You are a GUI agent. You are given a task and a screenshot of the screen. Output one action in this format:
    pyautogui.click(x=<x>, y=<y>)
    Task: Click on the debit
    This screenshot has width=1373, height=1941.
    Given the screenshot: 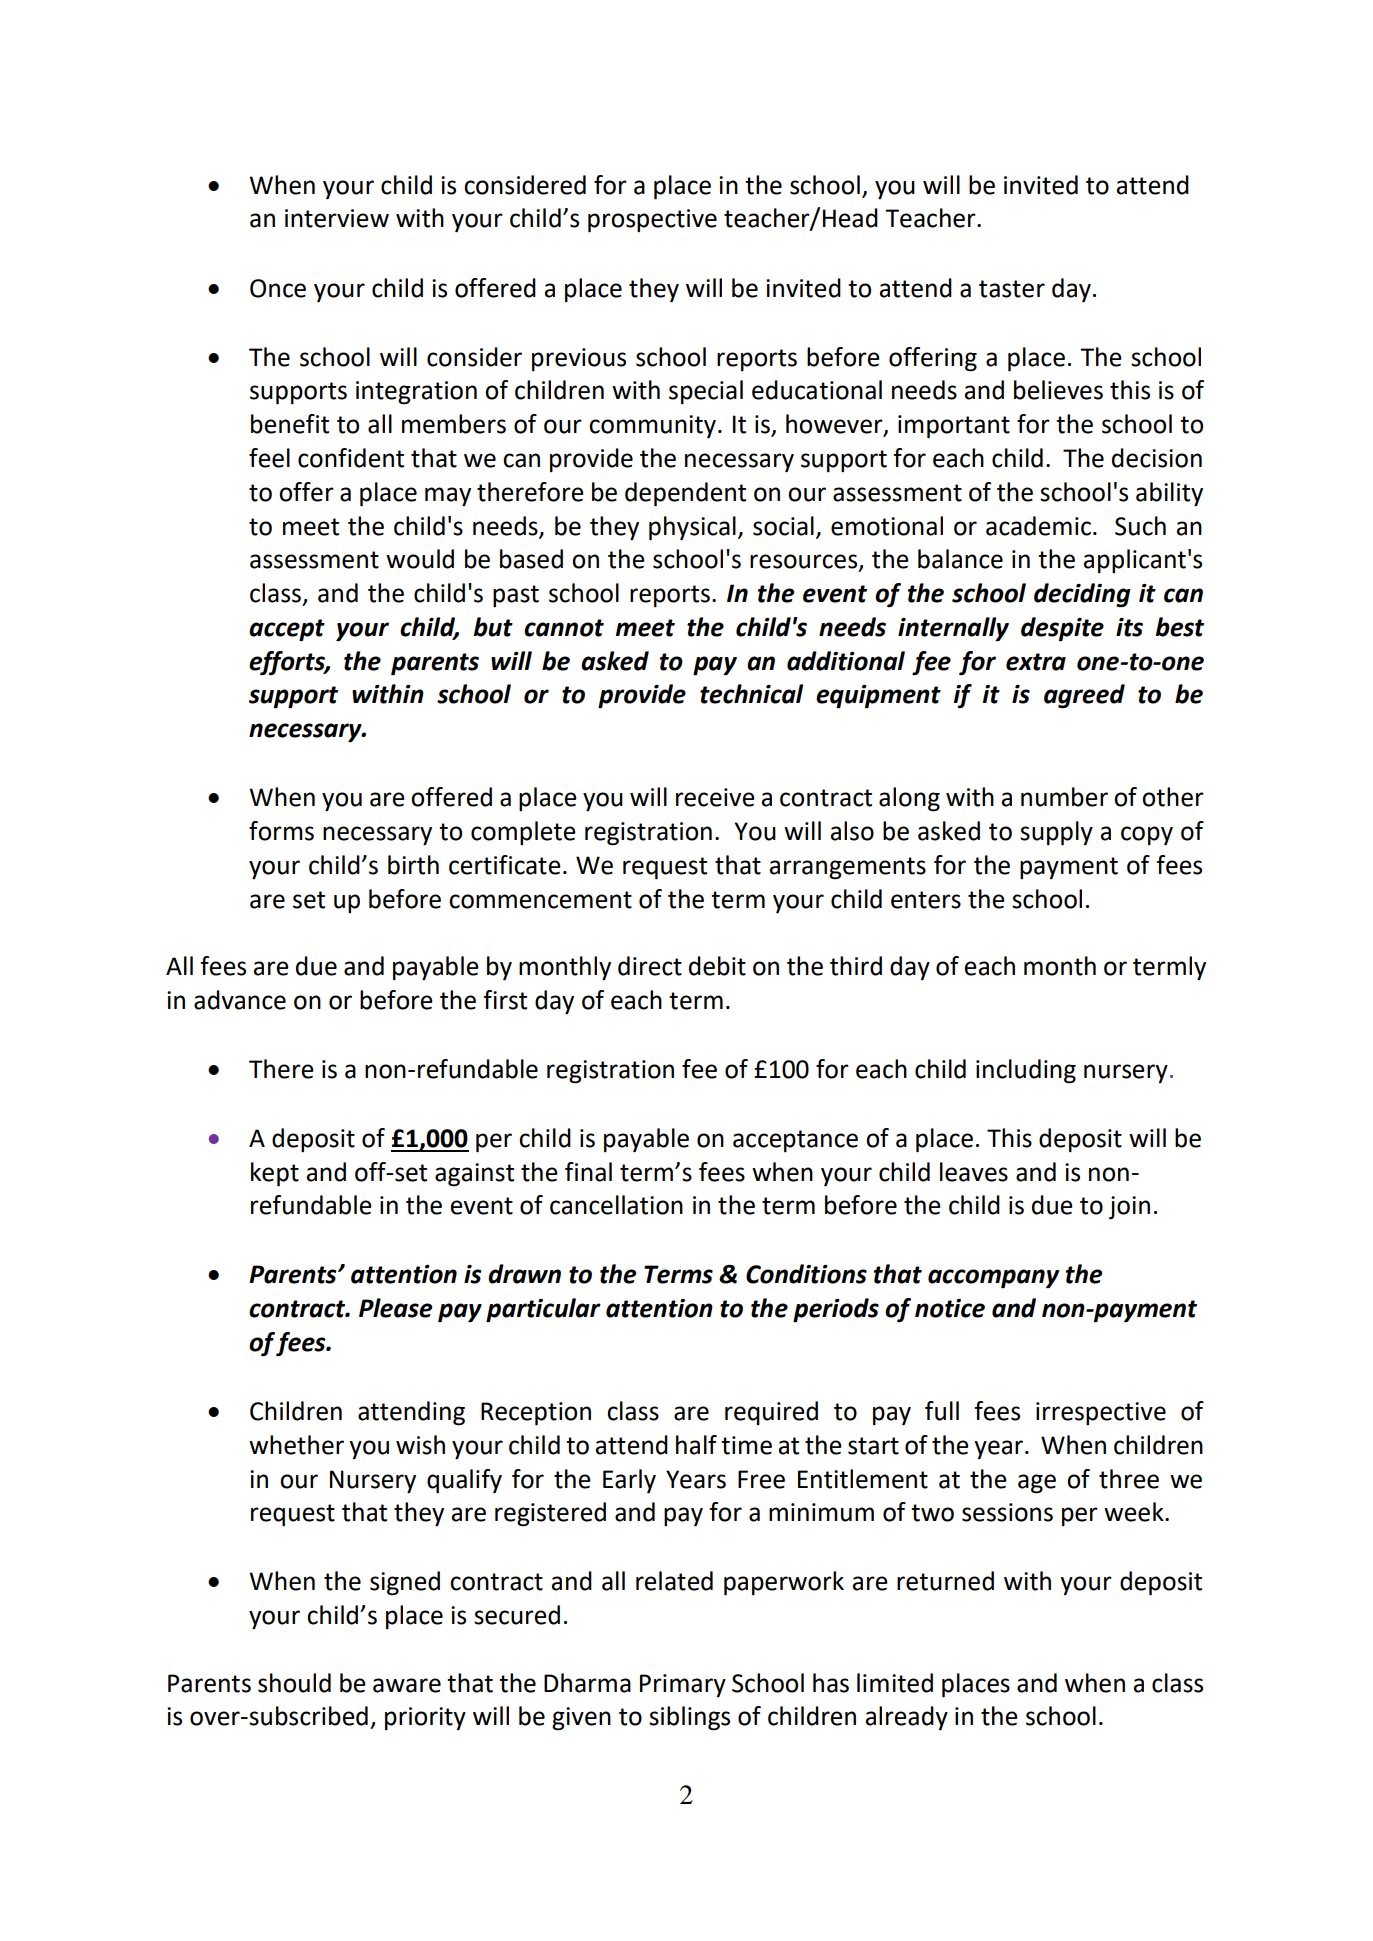 What is the action you would take?
    pyautogui.click(x=717, y=966)
